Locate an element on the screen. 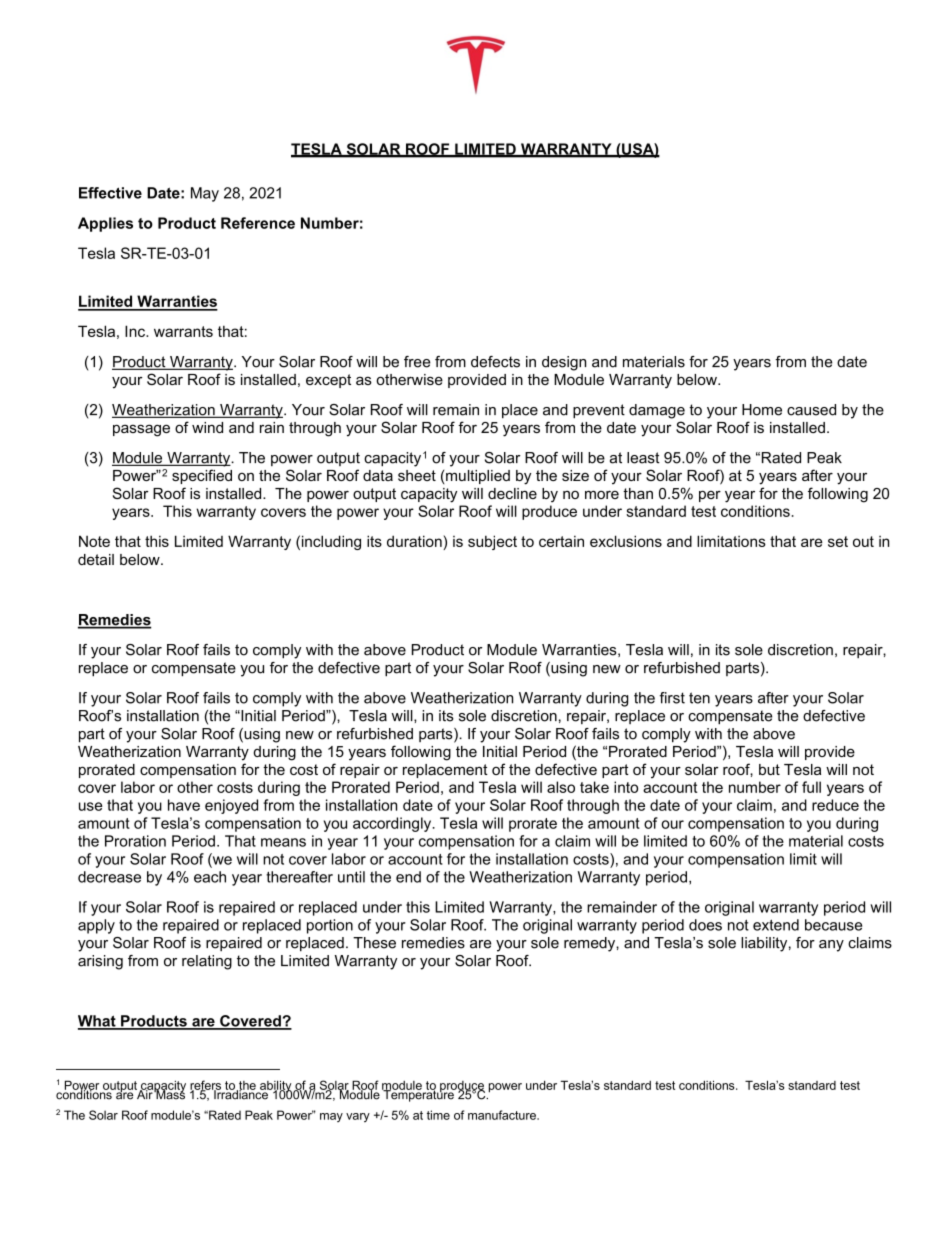 The width and height of the screenshot is (952, 1233). refers is located at coordinates (205, 1086).
